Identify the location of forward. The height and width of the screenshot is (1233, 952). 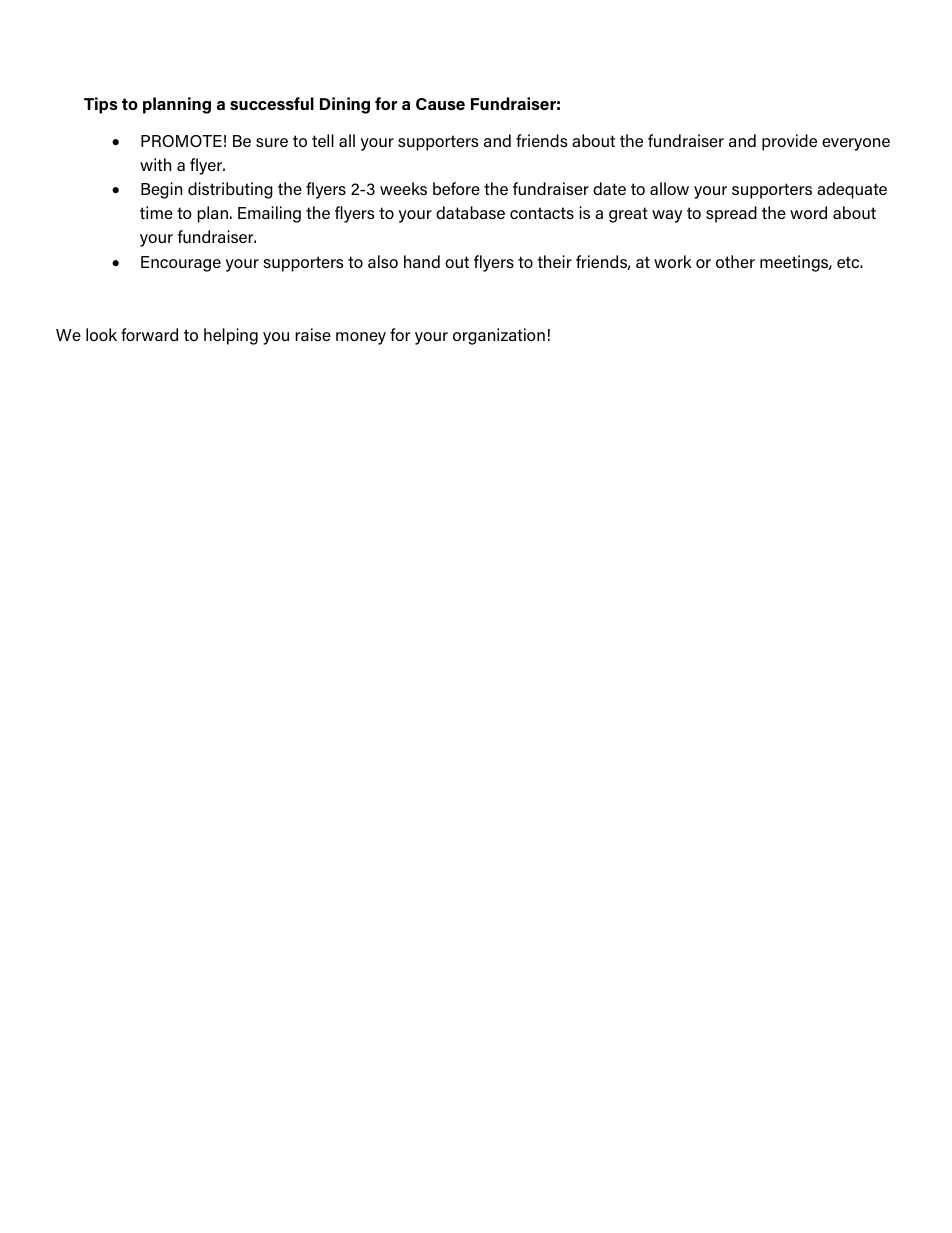
(149, 334).
